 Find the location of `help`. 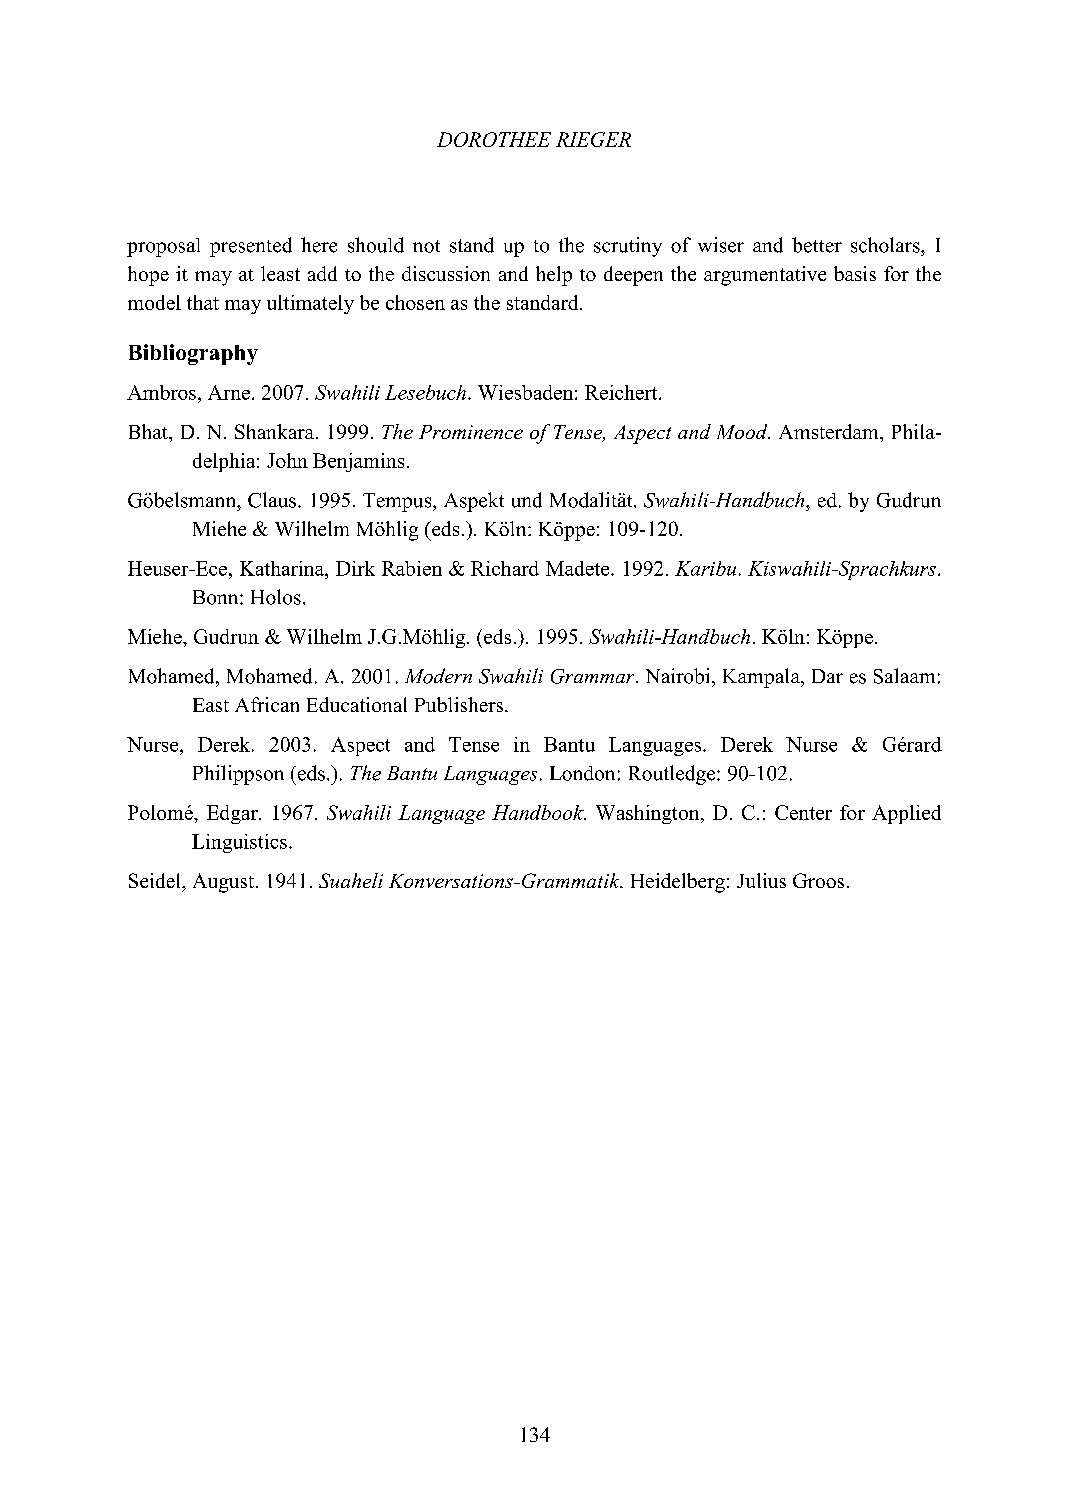

help is located at coordinates (554, 276).
